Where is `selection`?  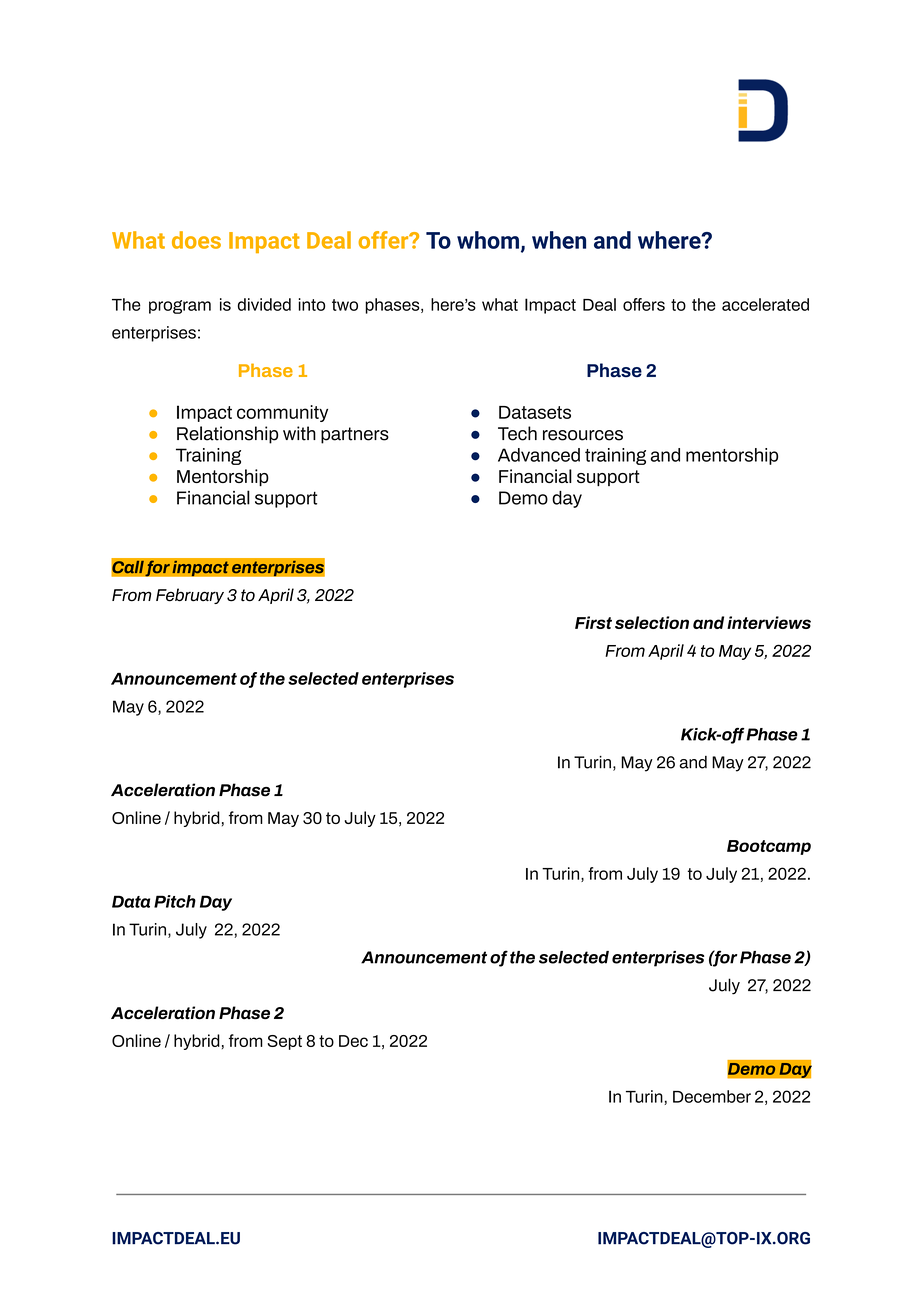
selection is located at coordinates (652, 622).
